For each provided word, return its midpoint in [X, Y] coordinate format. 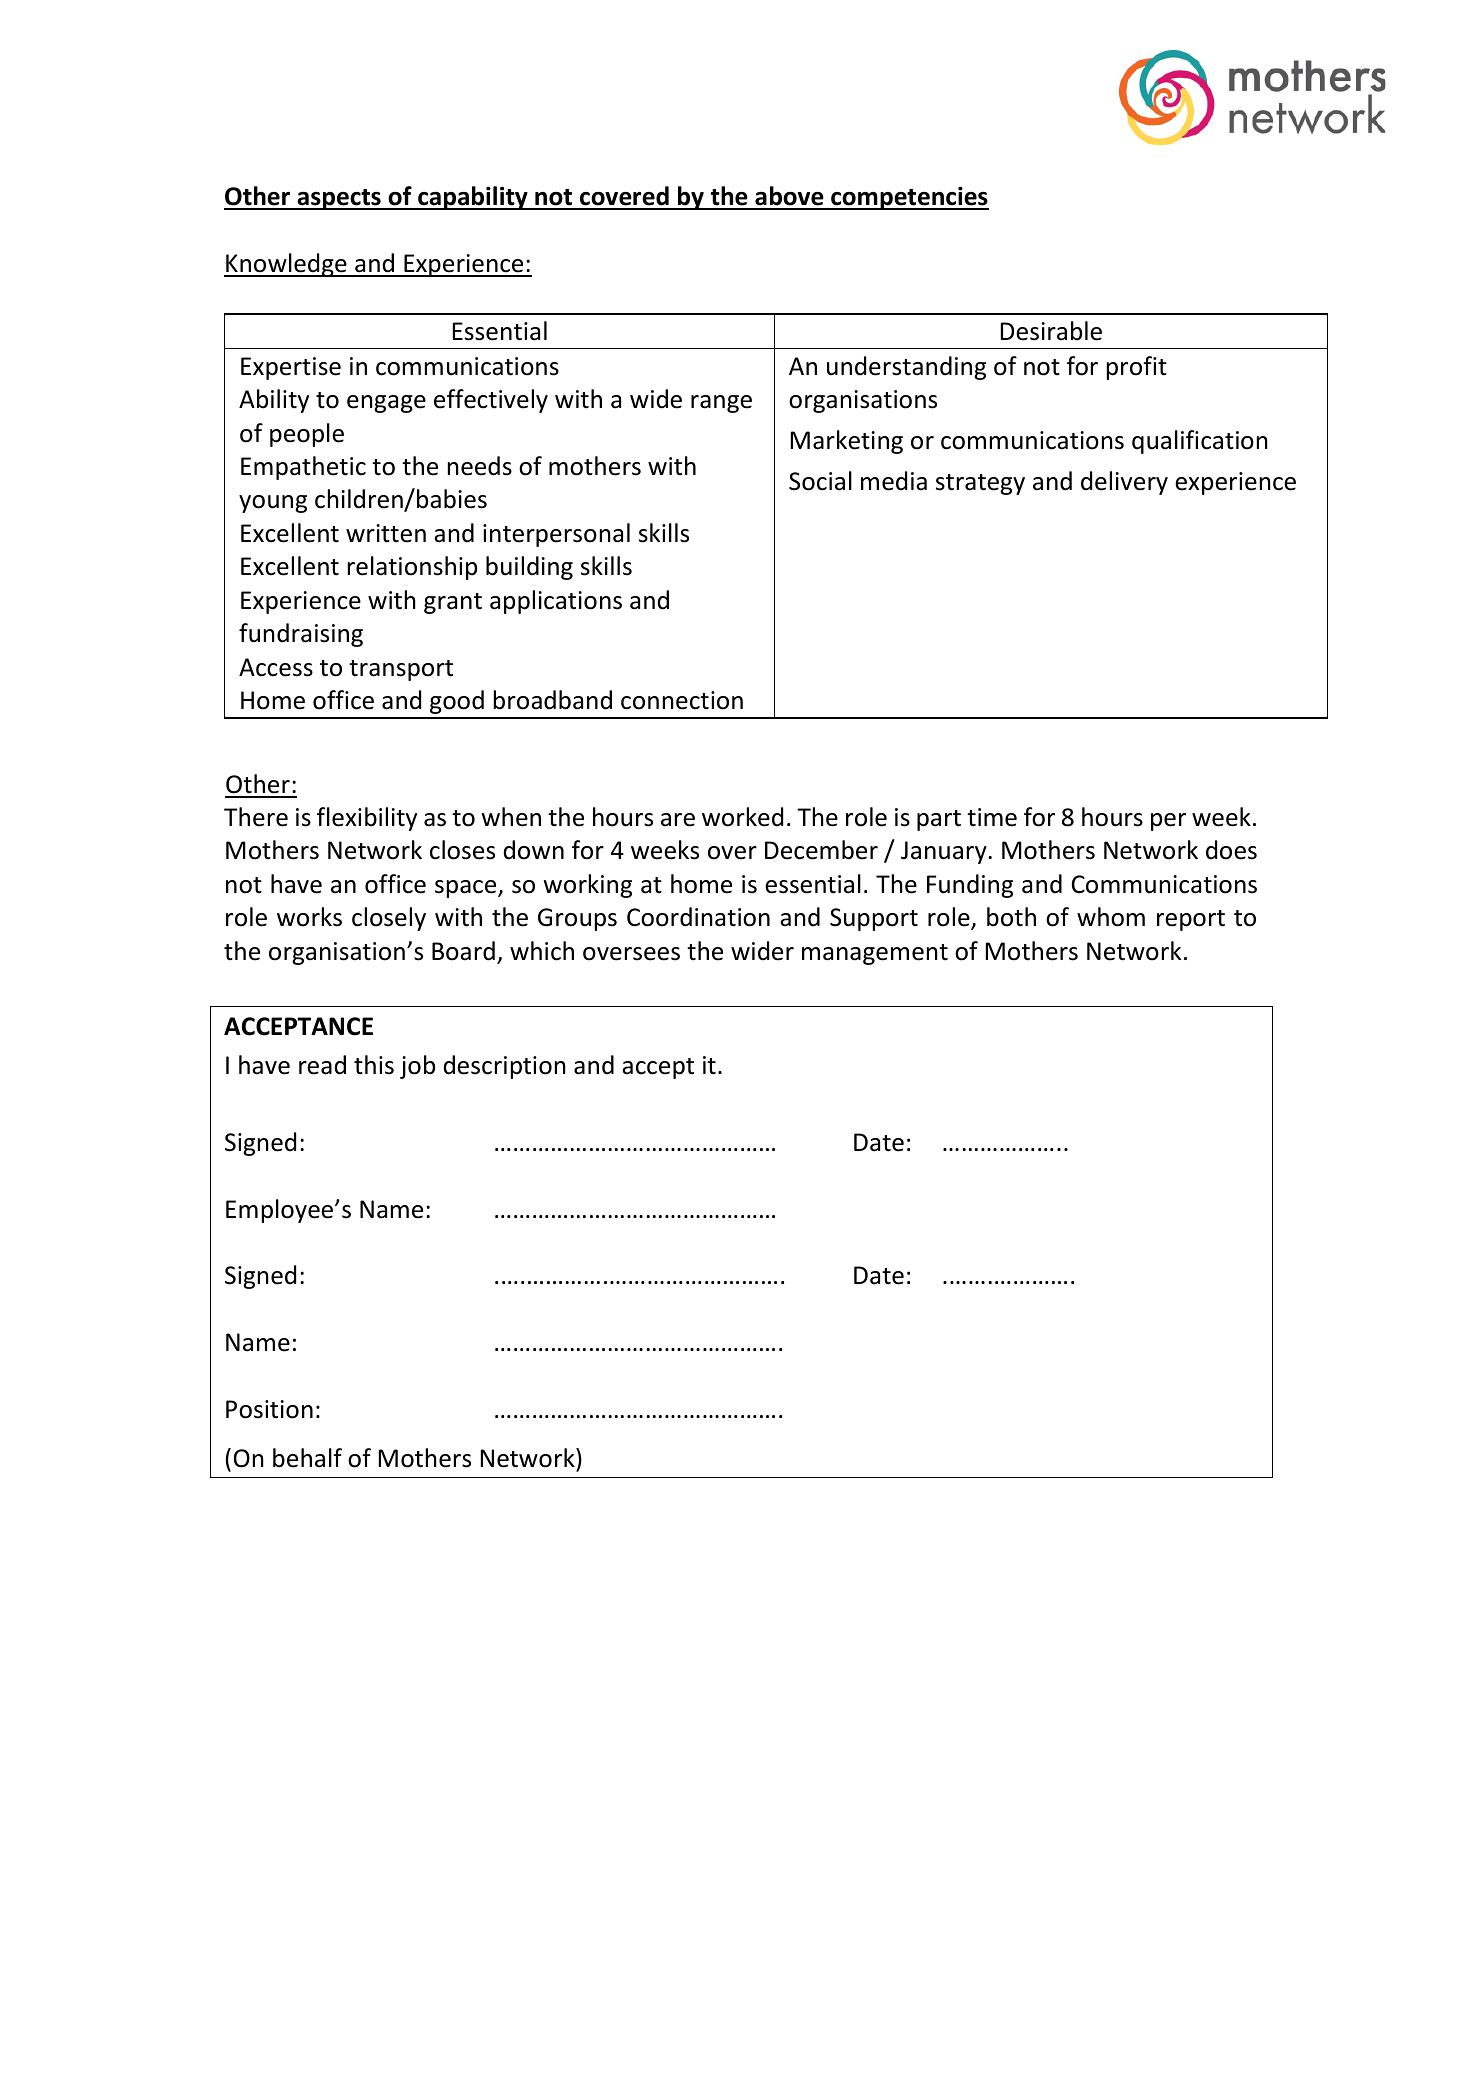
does [1231, 850]
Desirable [1051, 331]
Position [269, 1409]
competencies [909, 198]
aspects [339, 199]
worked [742, 817]
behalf [307, 1458]
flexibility [367, 819]
